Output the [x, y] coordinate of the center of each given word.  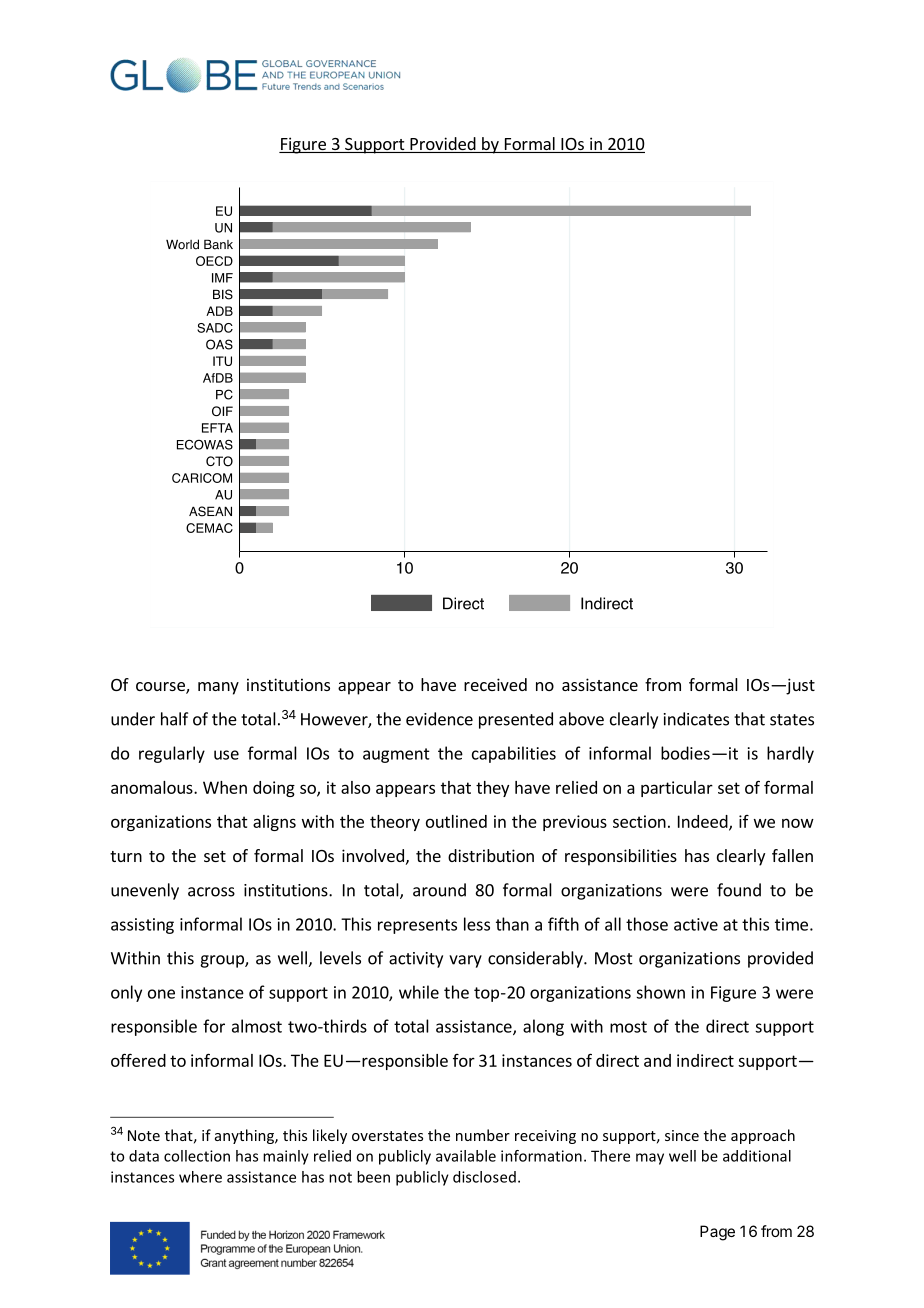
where [200, 1177]
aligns [274, 823]
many [218, 688]
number [483, 1135]
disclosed [484, 1177]
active [696, 924]
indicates [696, 719]
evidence [439, 719]
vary [465, 961]
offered [138, 1060]
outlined [456, 821]
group [223, 961]
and [657, 1060]
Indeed [704, 822]
